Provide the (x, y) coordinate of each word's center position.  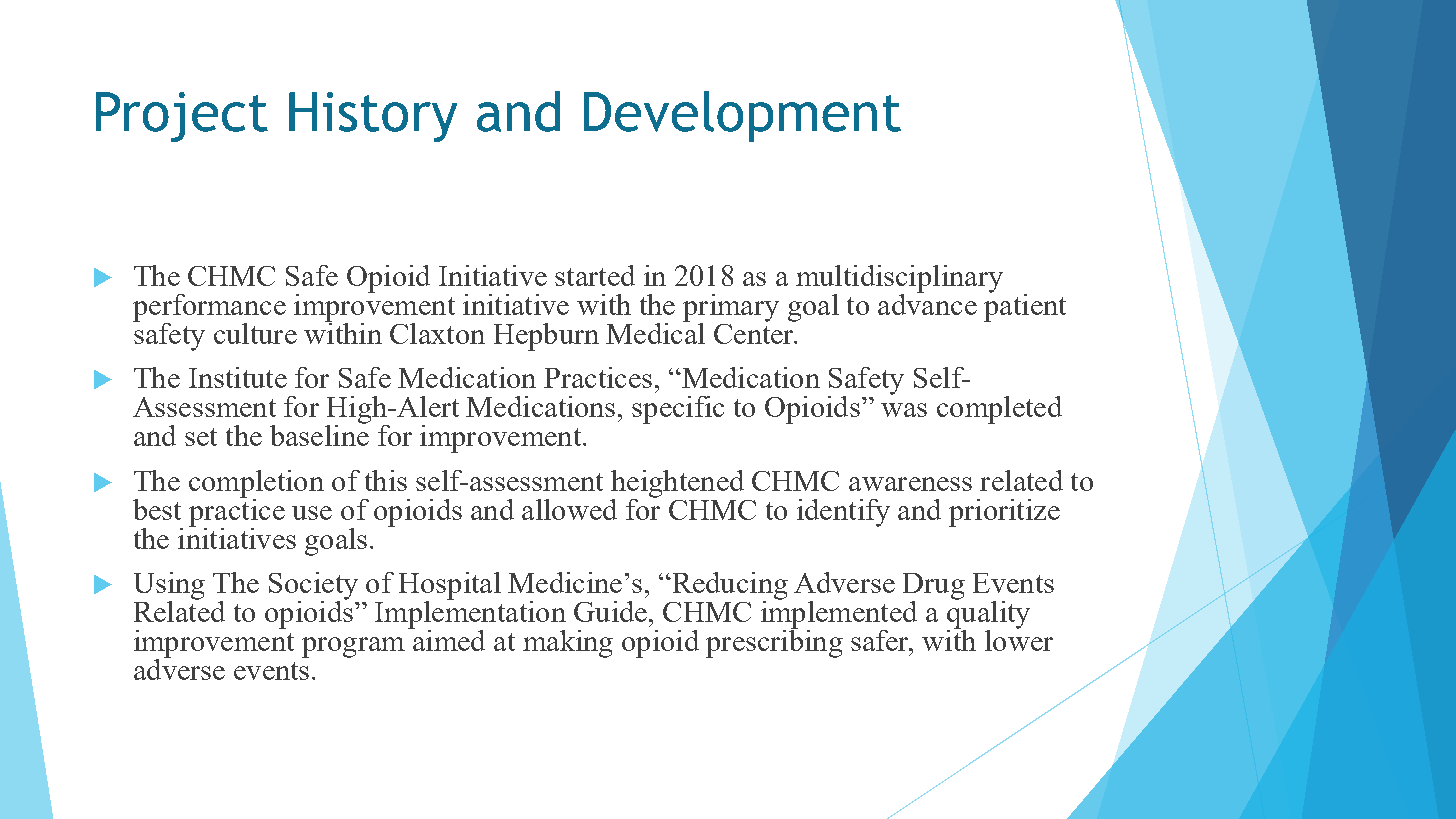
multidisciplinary (899, 280)
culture (255, 333)
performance (209, 309)
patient (1025, 306)
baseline (319, 434)
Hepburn (546, 337)
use (312, 513)
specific (678, 410)
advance (927, 303)
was (904, 410)
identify (843, 513)
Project (182, 117)
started (595, 275)
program (353, 647)
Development (742, 116)
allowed (569, 509)
